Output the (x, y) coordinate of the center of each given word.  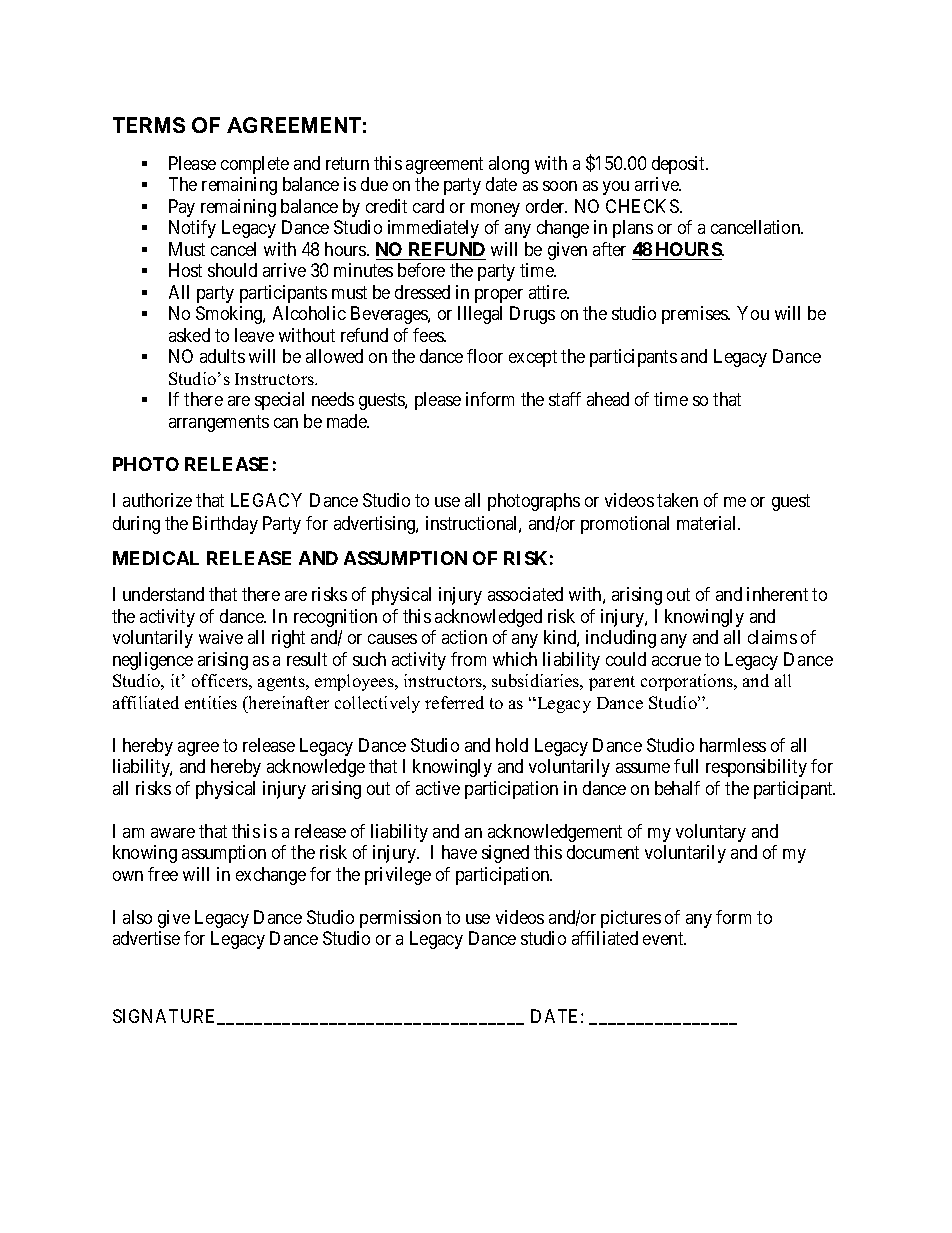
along (509, 165)
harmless (733, 745)
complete (255, 165)
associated (525, 594)
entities (211, 702)
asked (189, 335)
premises (696, 315)
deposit (680, 165)
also (137, 917)
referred (454, 702)
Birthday (225, 525)
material (708, 523)
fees (429, 335)
